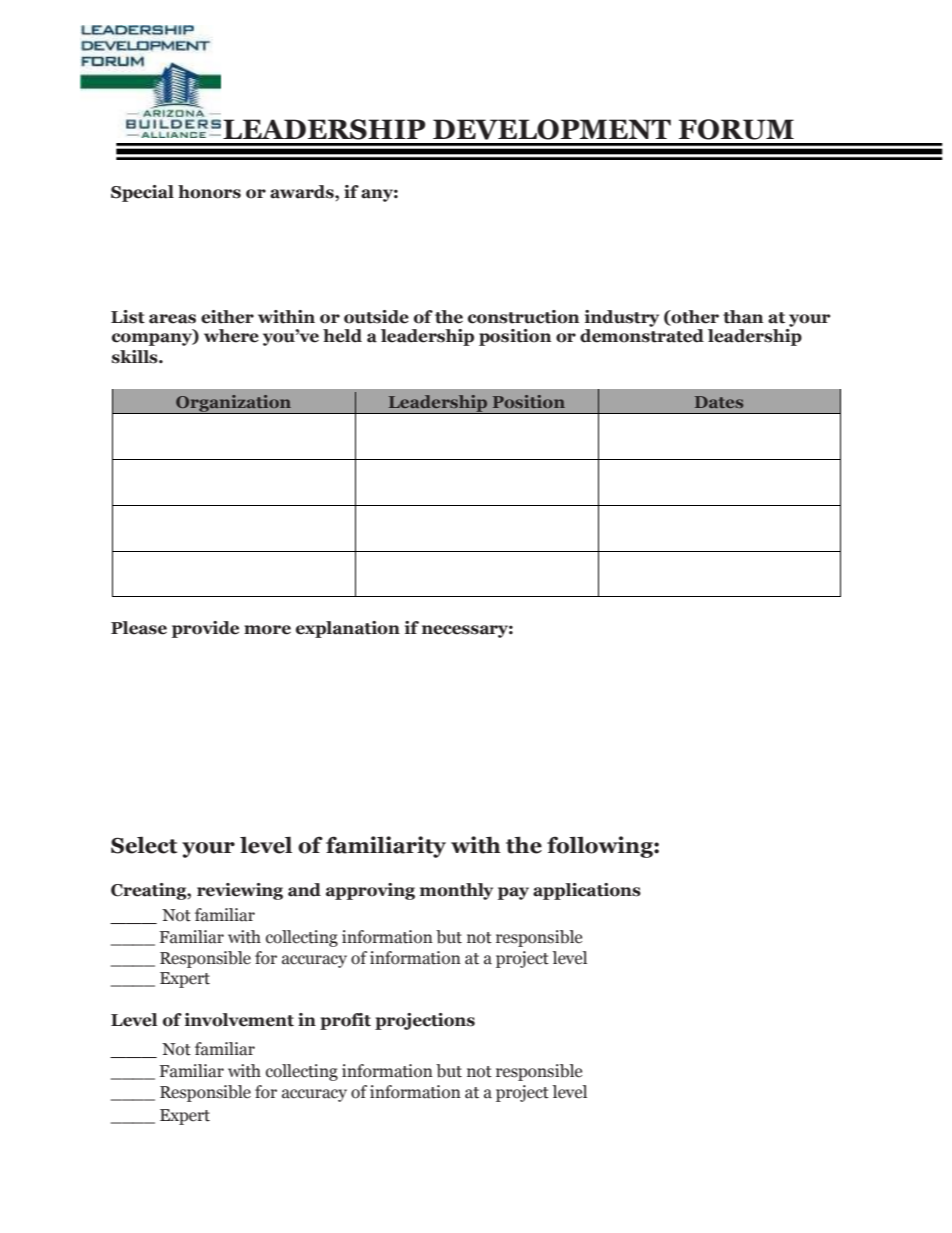  I want to click on FORUM, so click(736, 129).
